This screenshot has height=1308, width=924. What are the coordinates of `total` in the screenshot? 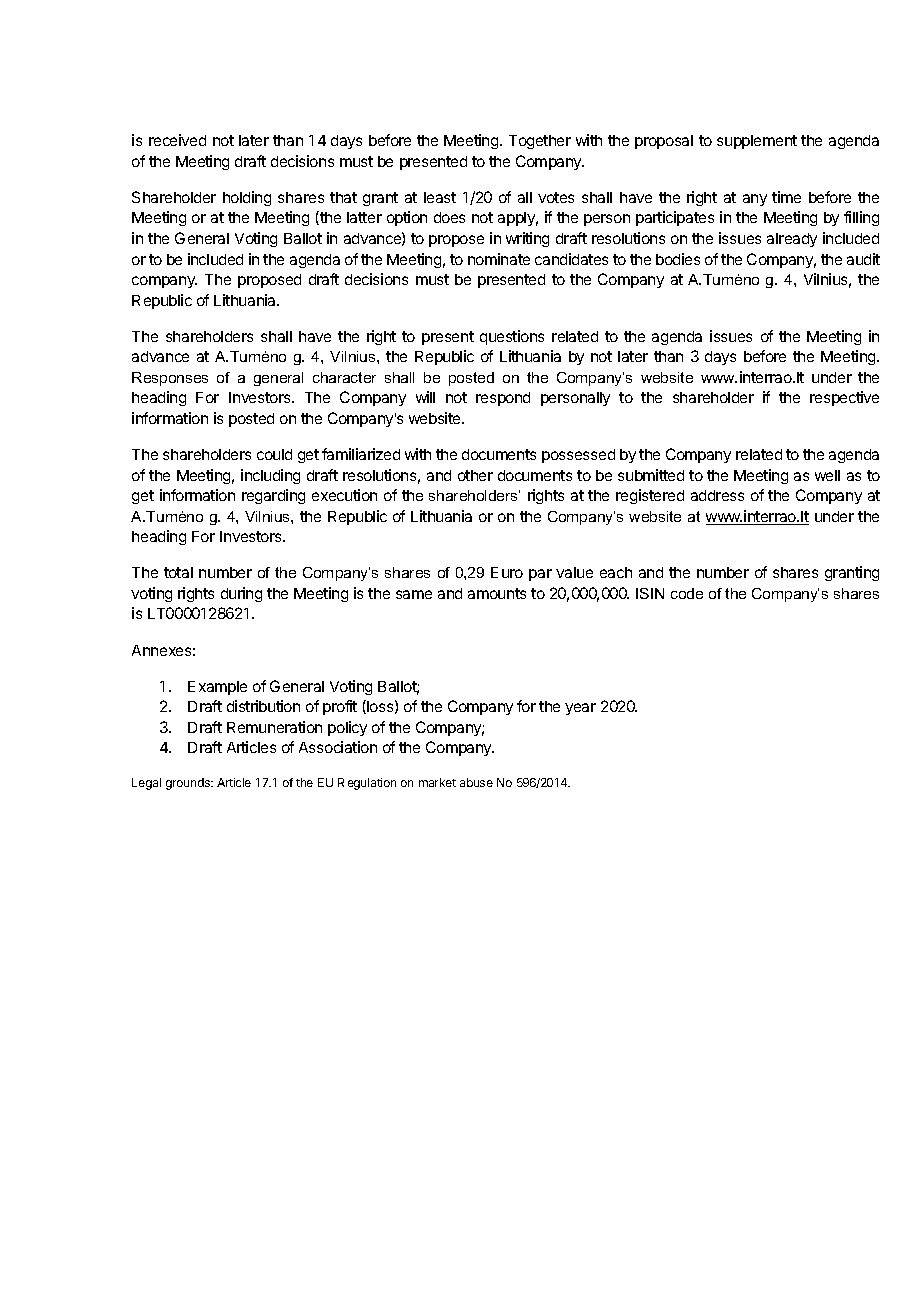 It's located at (178, 572).
